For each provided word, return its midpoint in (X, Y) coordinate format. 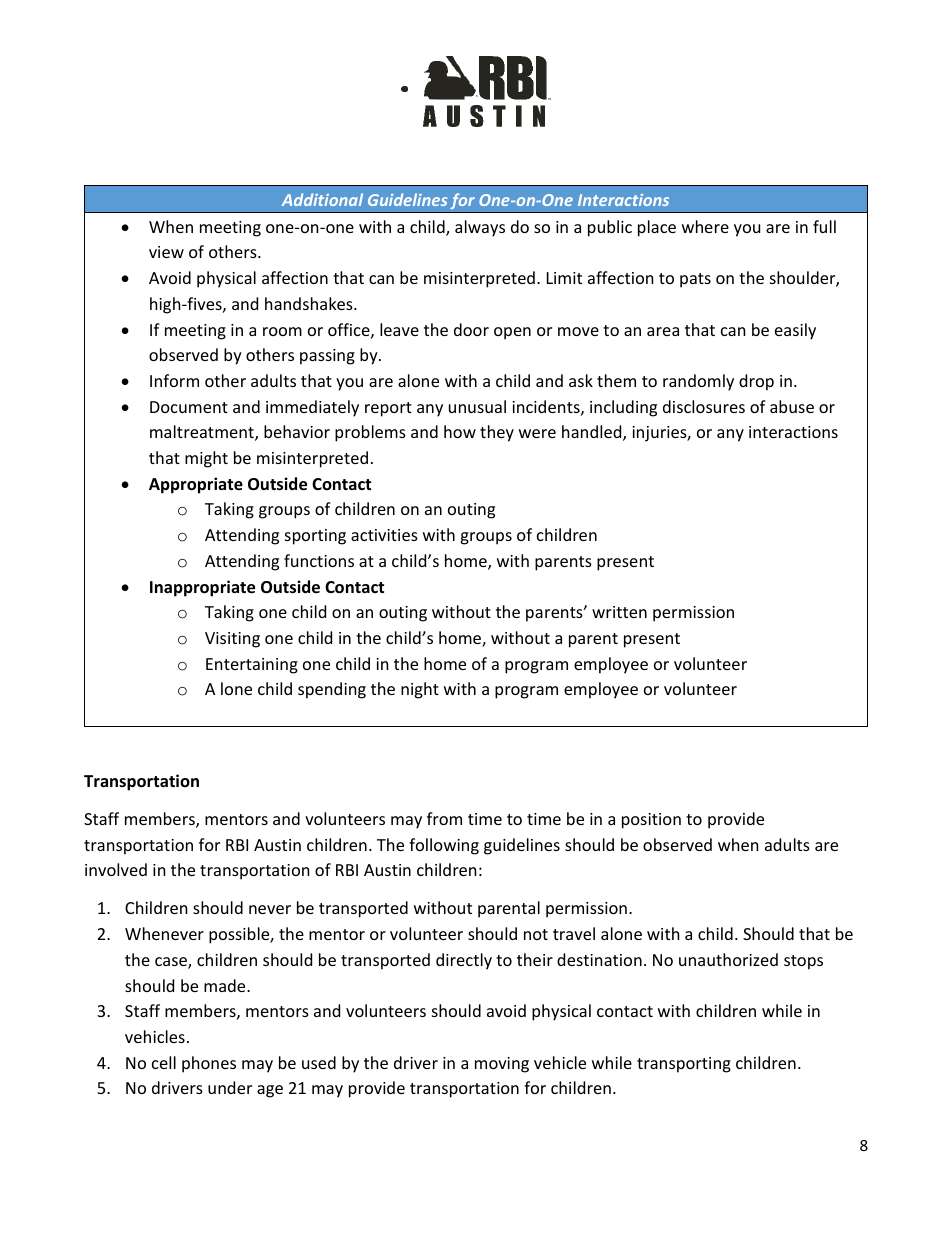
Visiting (232, 640)
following (444, 846)
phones (209, 1064)
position (651, 821)
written (619, 612)
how (460, 431)
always (480, 228)
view (166, 252)
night (420, 690)
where (705, 226)
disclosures (704, 406)
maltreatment (203, 433)
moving (502, 1065)
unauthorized (728, 959)
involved (116, 869)
